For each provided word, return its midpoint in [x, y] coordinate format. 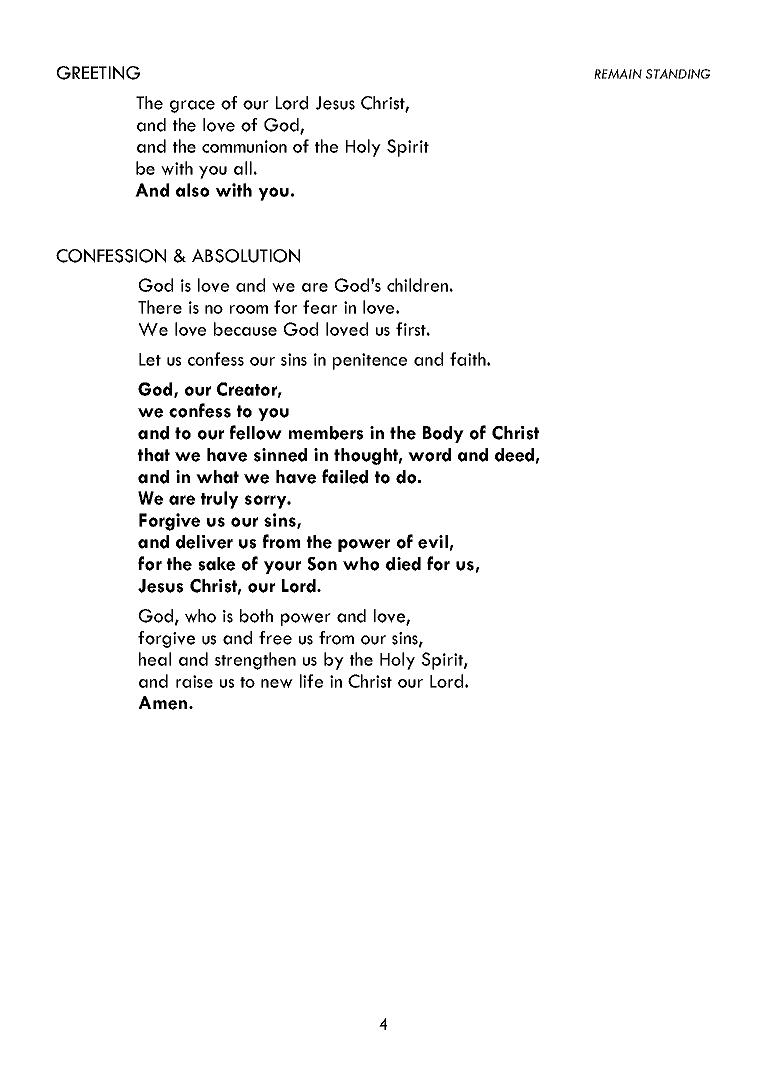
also [192, 190]
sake [216, 564]
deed [514, 455]
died [403, 564]
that [154, 455]
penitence [370, 361]
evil [433, 542]
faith [469, 359]
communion [244, 146]
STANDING [678, 74]
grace [192, 106]
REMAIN [618, 74]
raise [194, 681]
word [429, 455]
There [160, 307]
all [243, 168]
